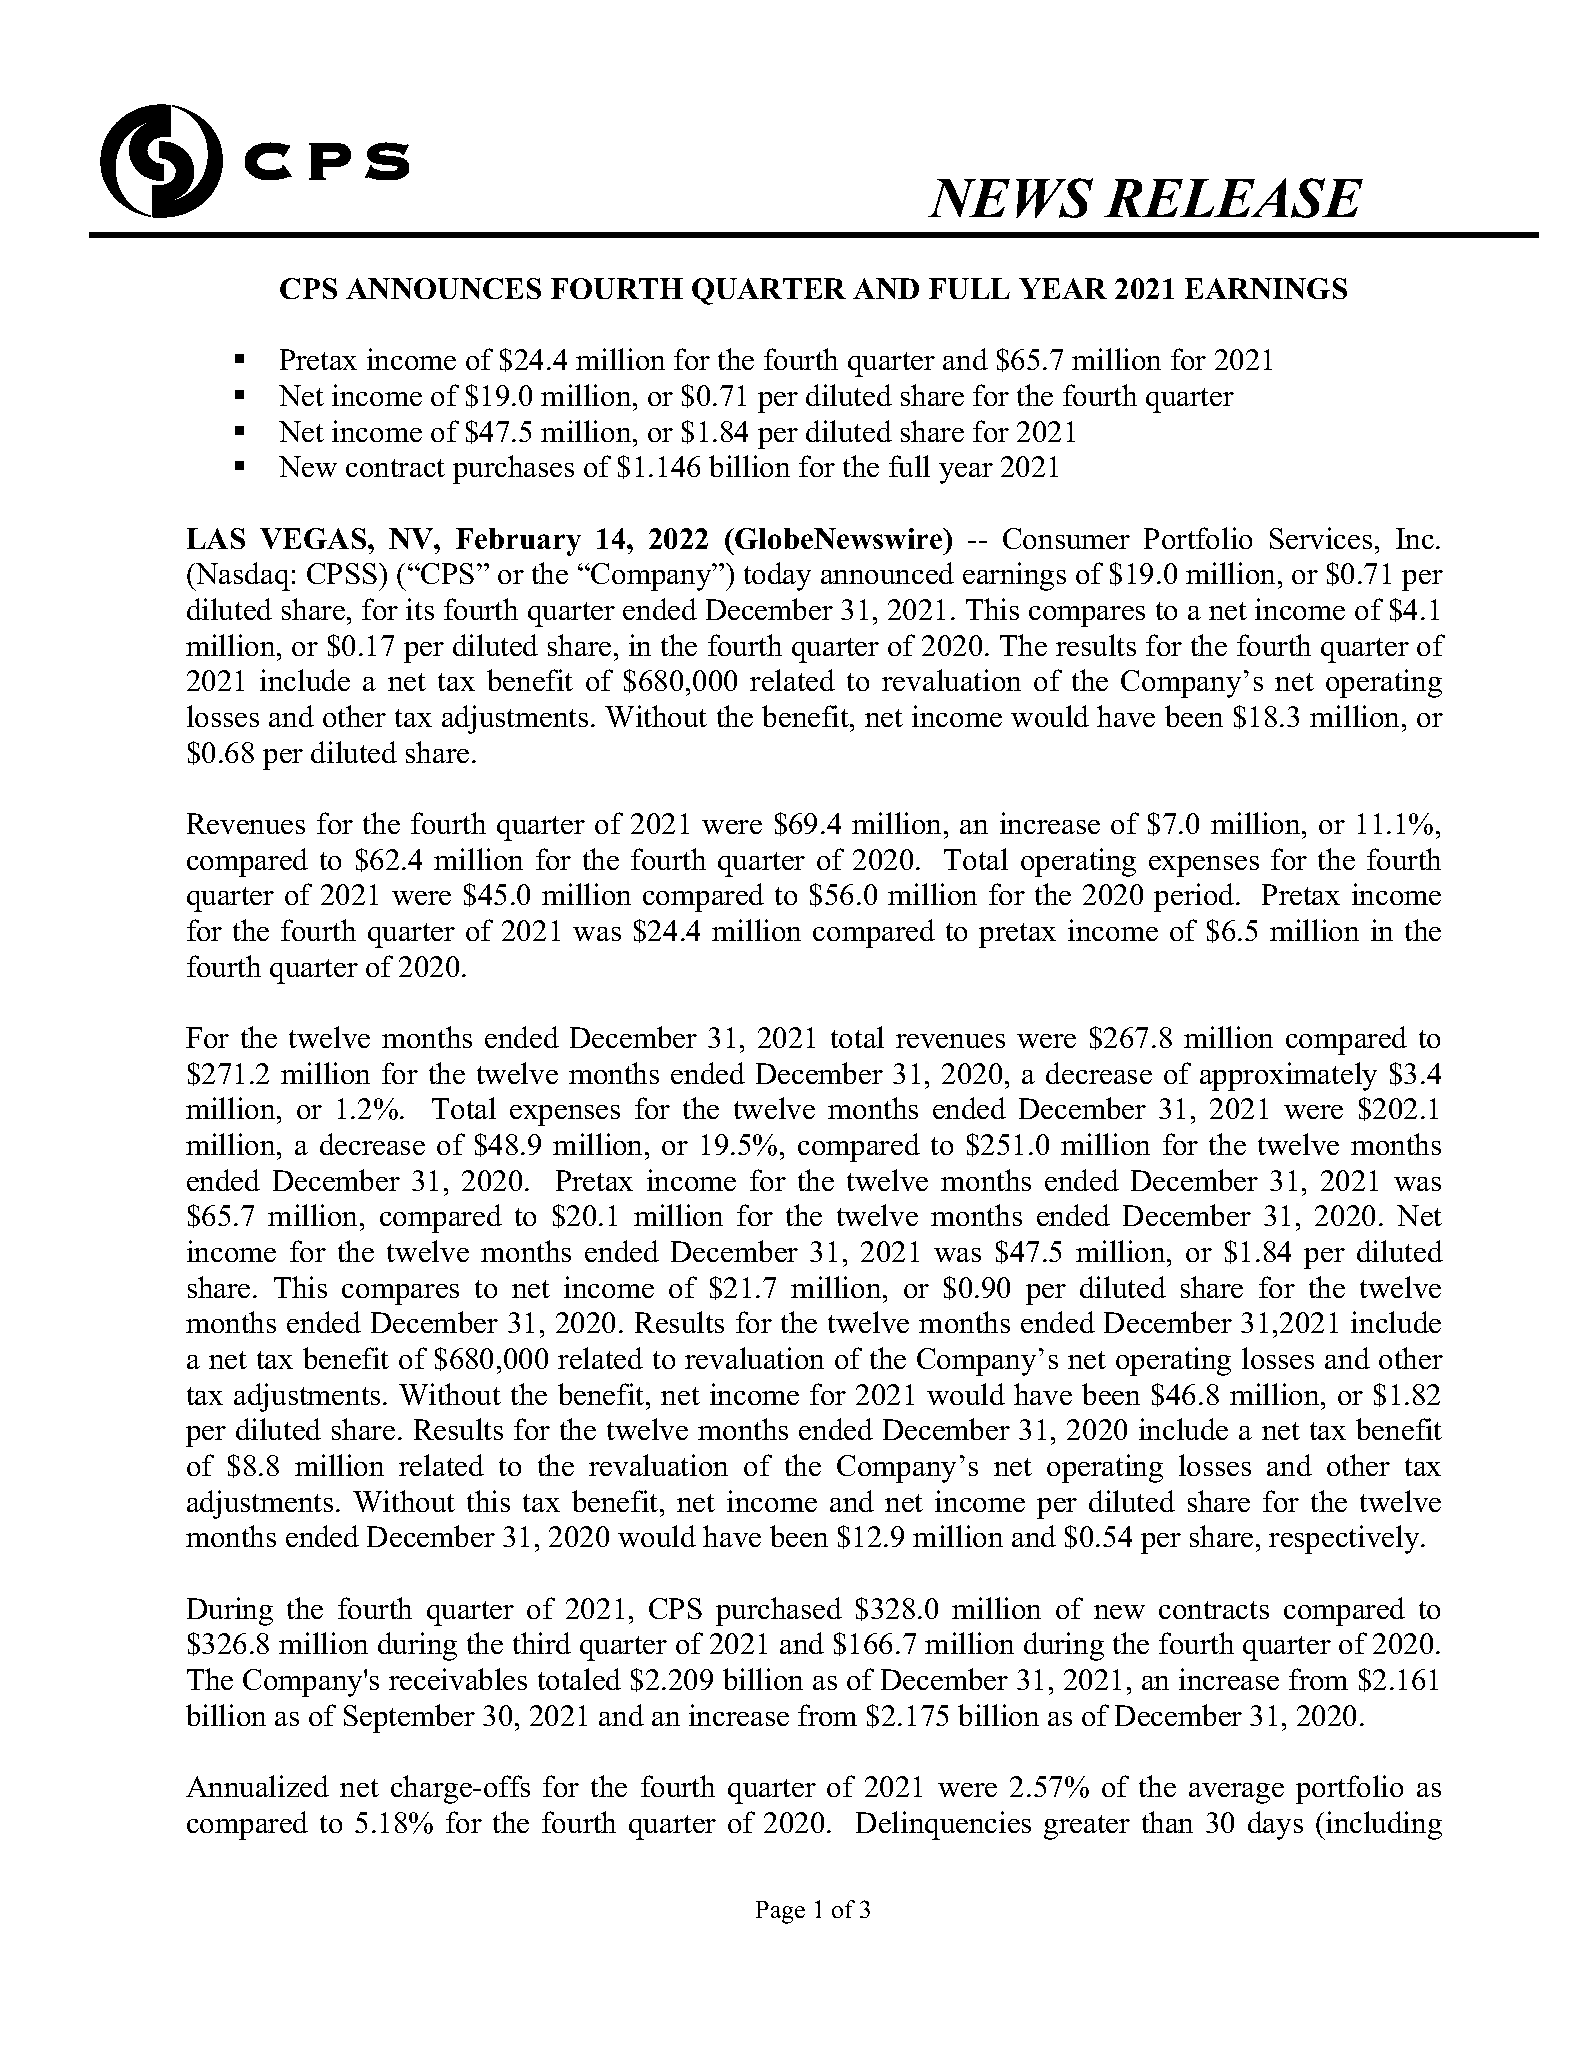 The width and height of the image is (1582, 2047). Describe the element at coordinates (1288, 1076) in the image. I see `approximately` at that location.
